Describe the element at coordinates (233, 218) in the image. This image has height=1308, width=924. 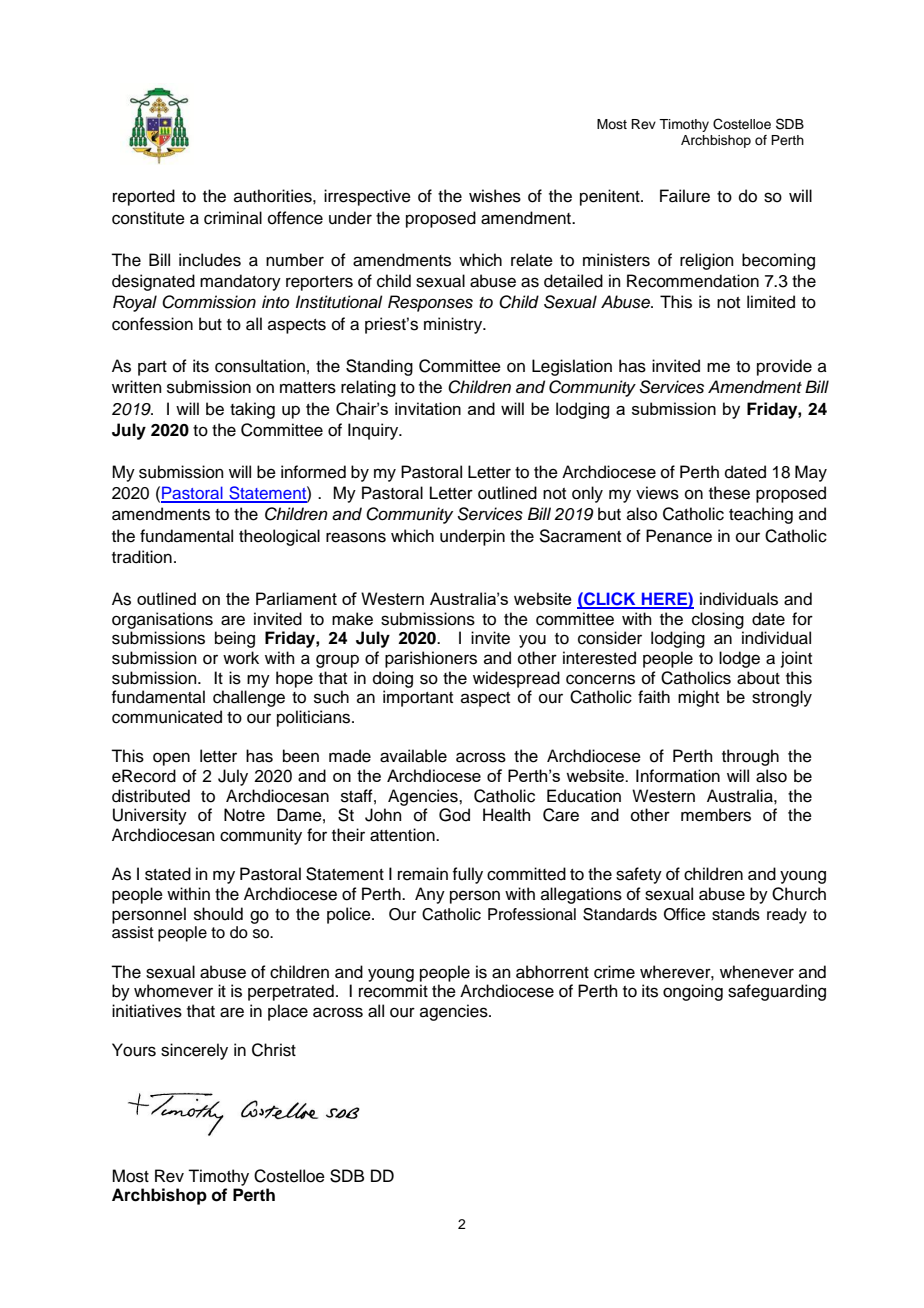
I see `criminal` at that location.
